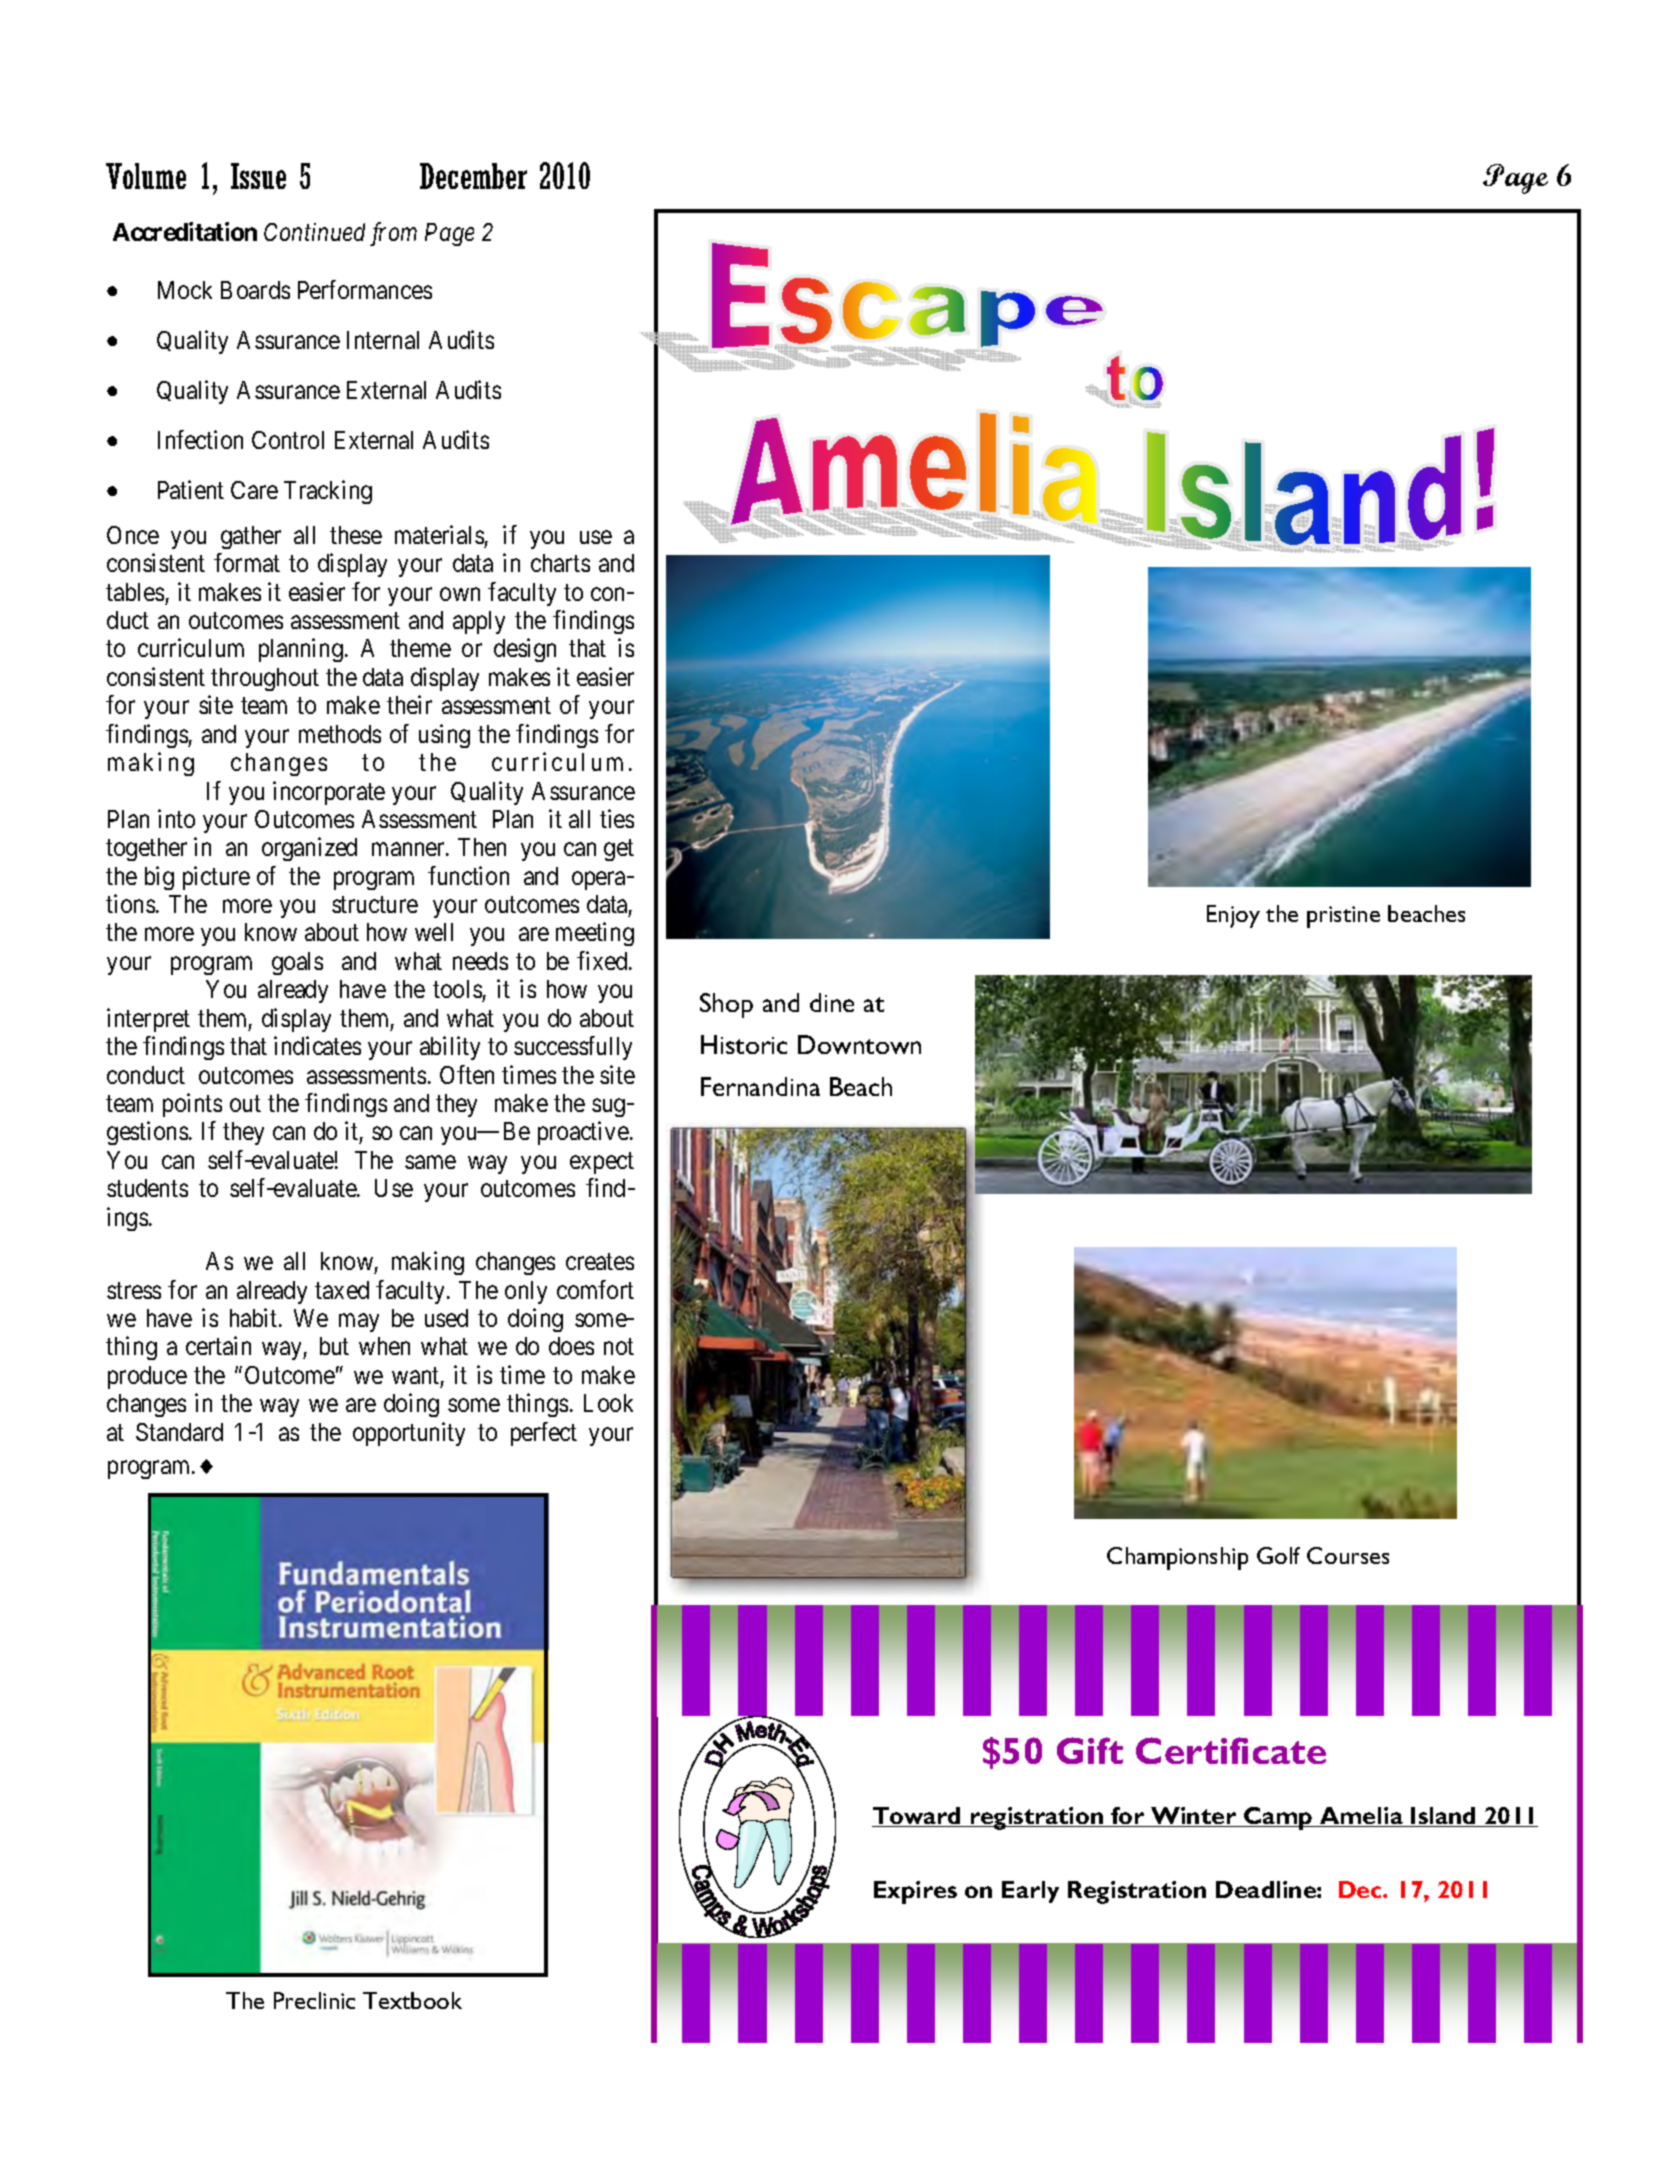 The height and width of the screenshot is (2173, 1679). Describe the element at coordinates (317, 1045) in the screenshot. I see `indicates` at that location.
